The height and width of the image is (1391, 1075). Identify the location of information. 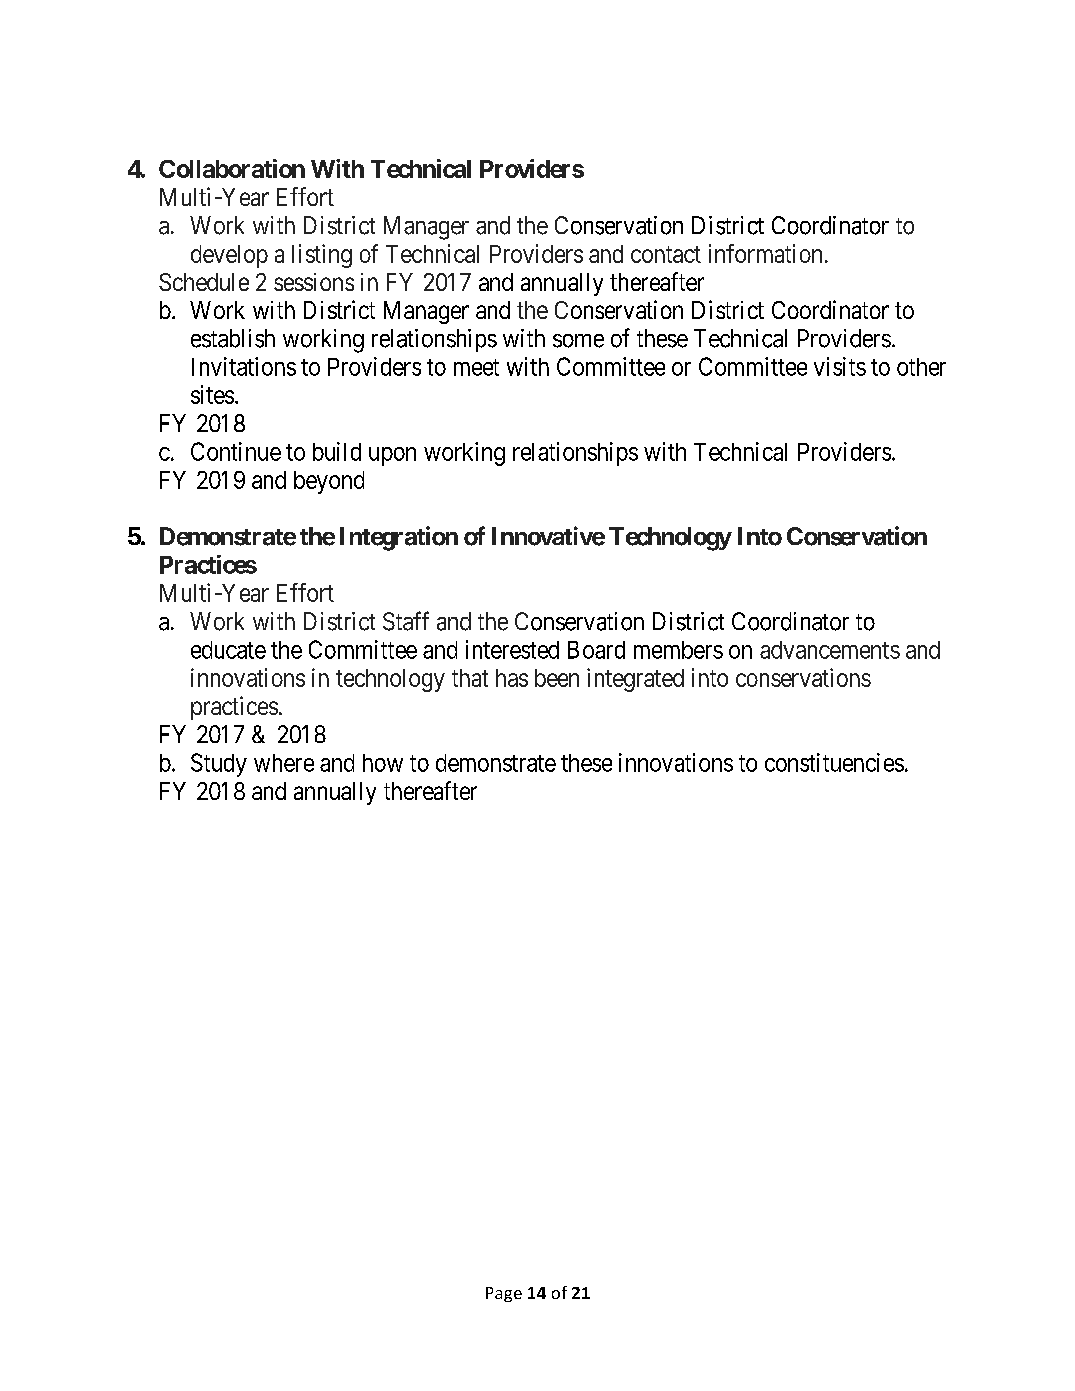
(765, 253).
